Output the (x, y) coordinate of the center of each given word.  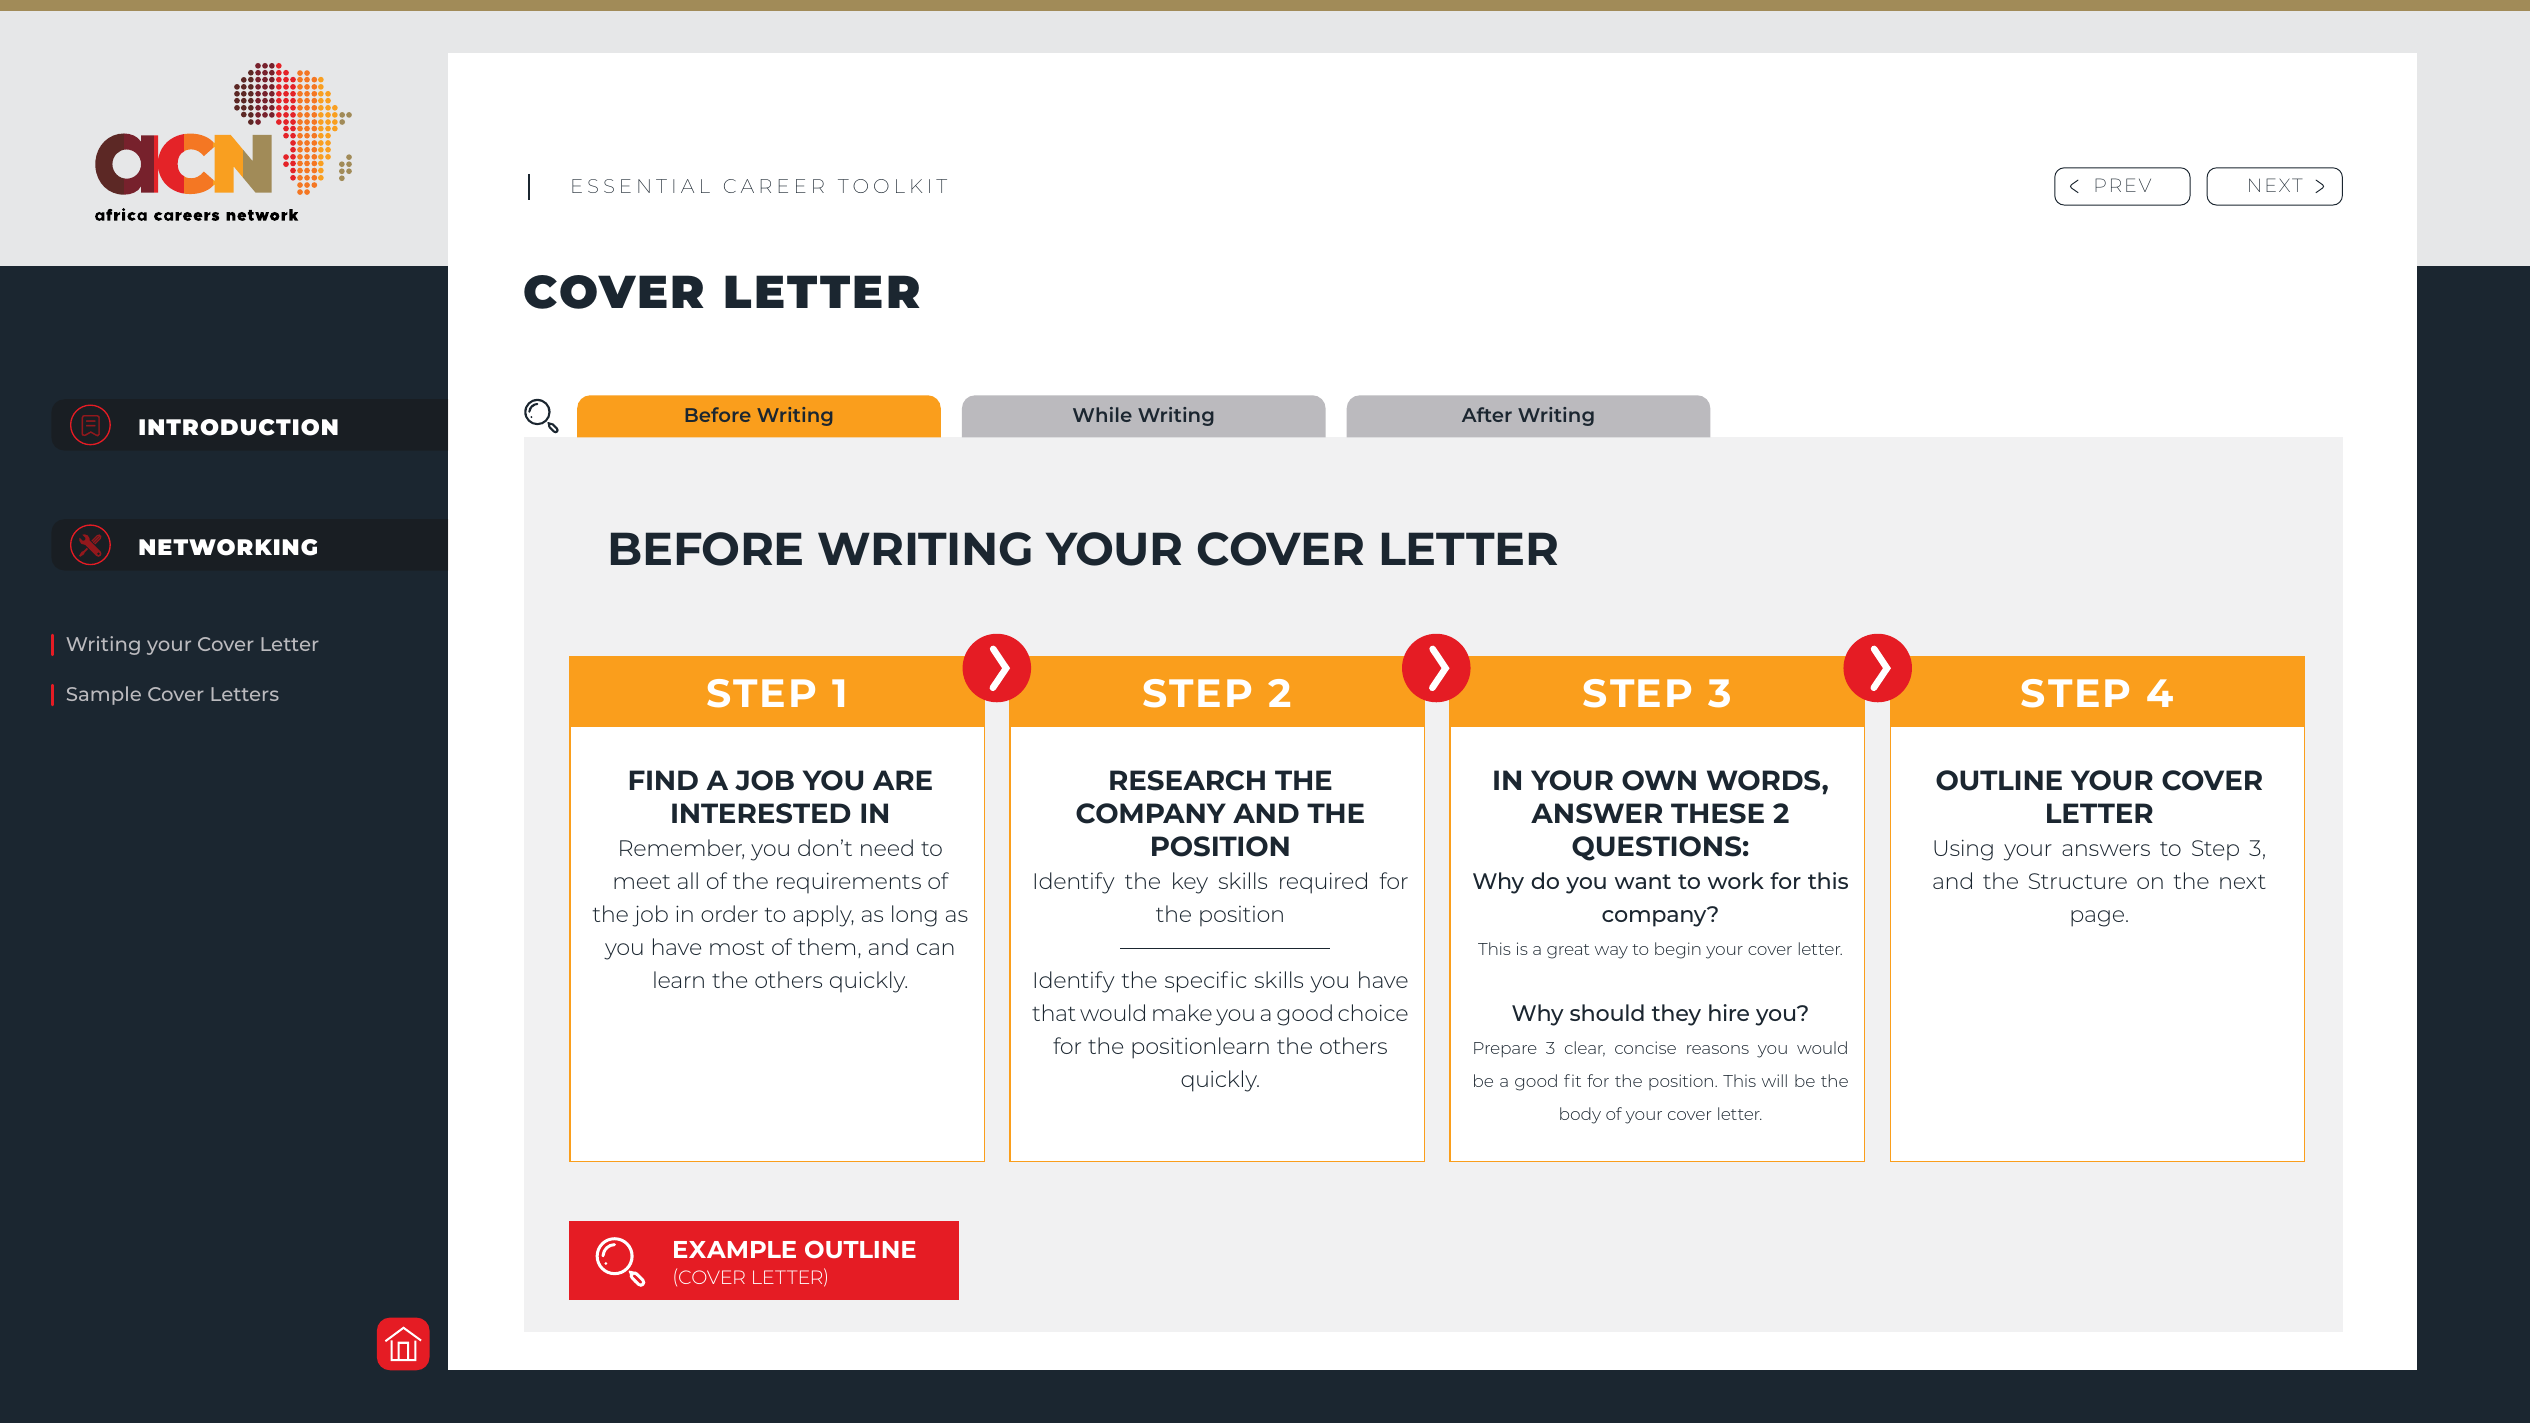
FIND (664, 780)
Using (1963, 850)
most (737, 947)
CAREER (774, 186)
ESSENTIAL (641, 186)
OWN (1659, 780)
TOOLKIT (892, 186)
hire (1729, 1012)
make (1182, 1012)
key (1190, 883)
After (1487, 414)
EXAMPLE (735, 1249)
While (1102, 414)
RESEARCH (1187, 780)
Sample (104, 695)
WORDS (1765, 780)
